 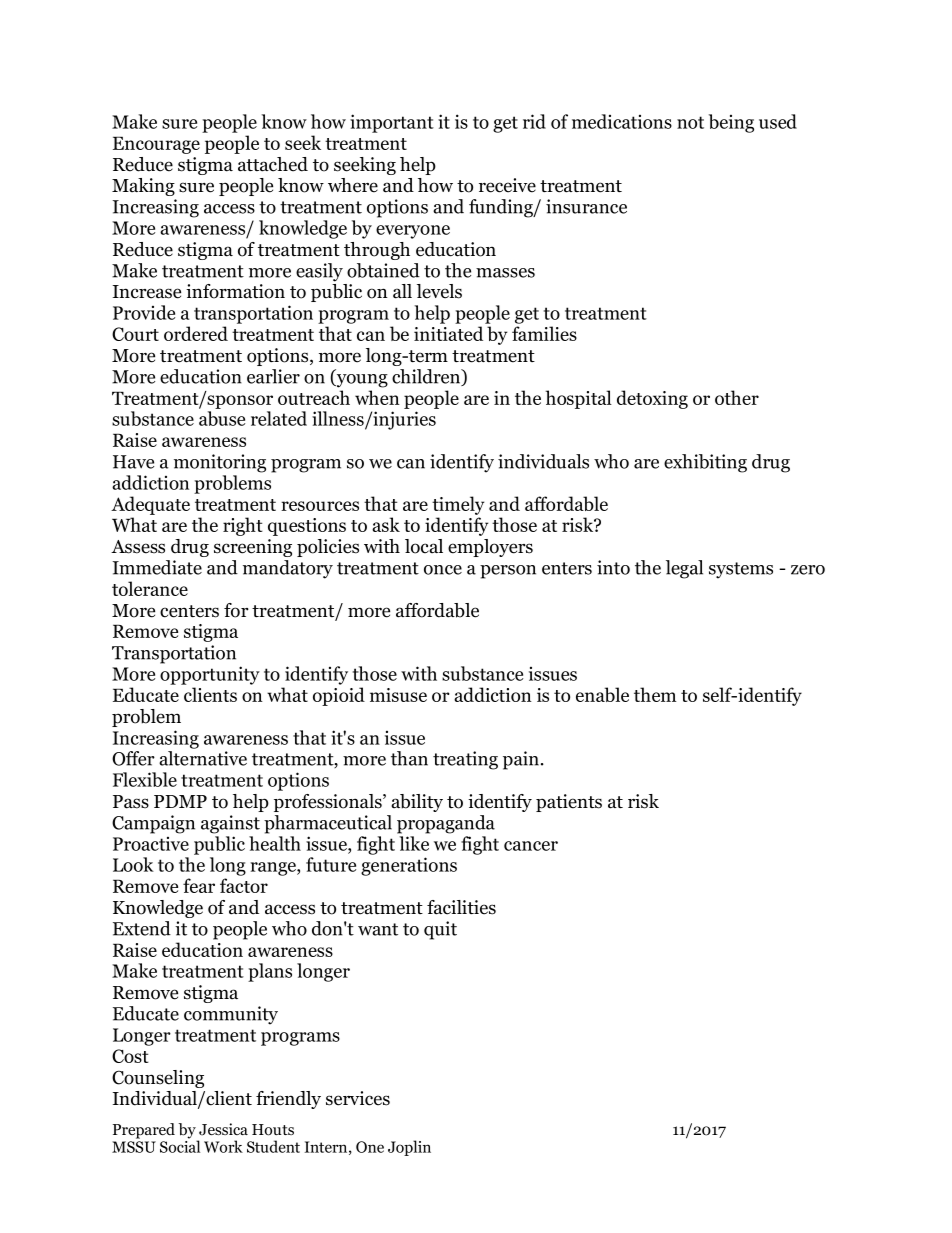 What do you see at coordinates (458, 505) in the page?
I see `timely` at bounding box center [458, 505].
